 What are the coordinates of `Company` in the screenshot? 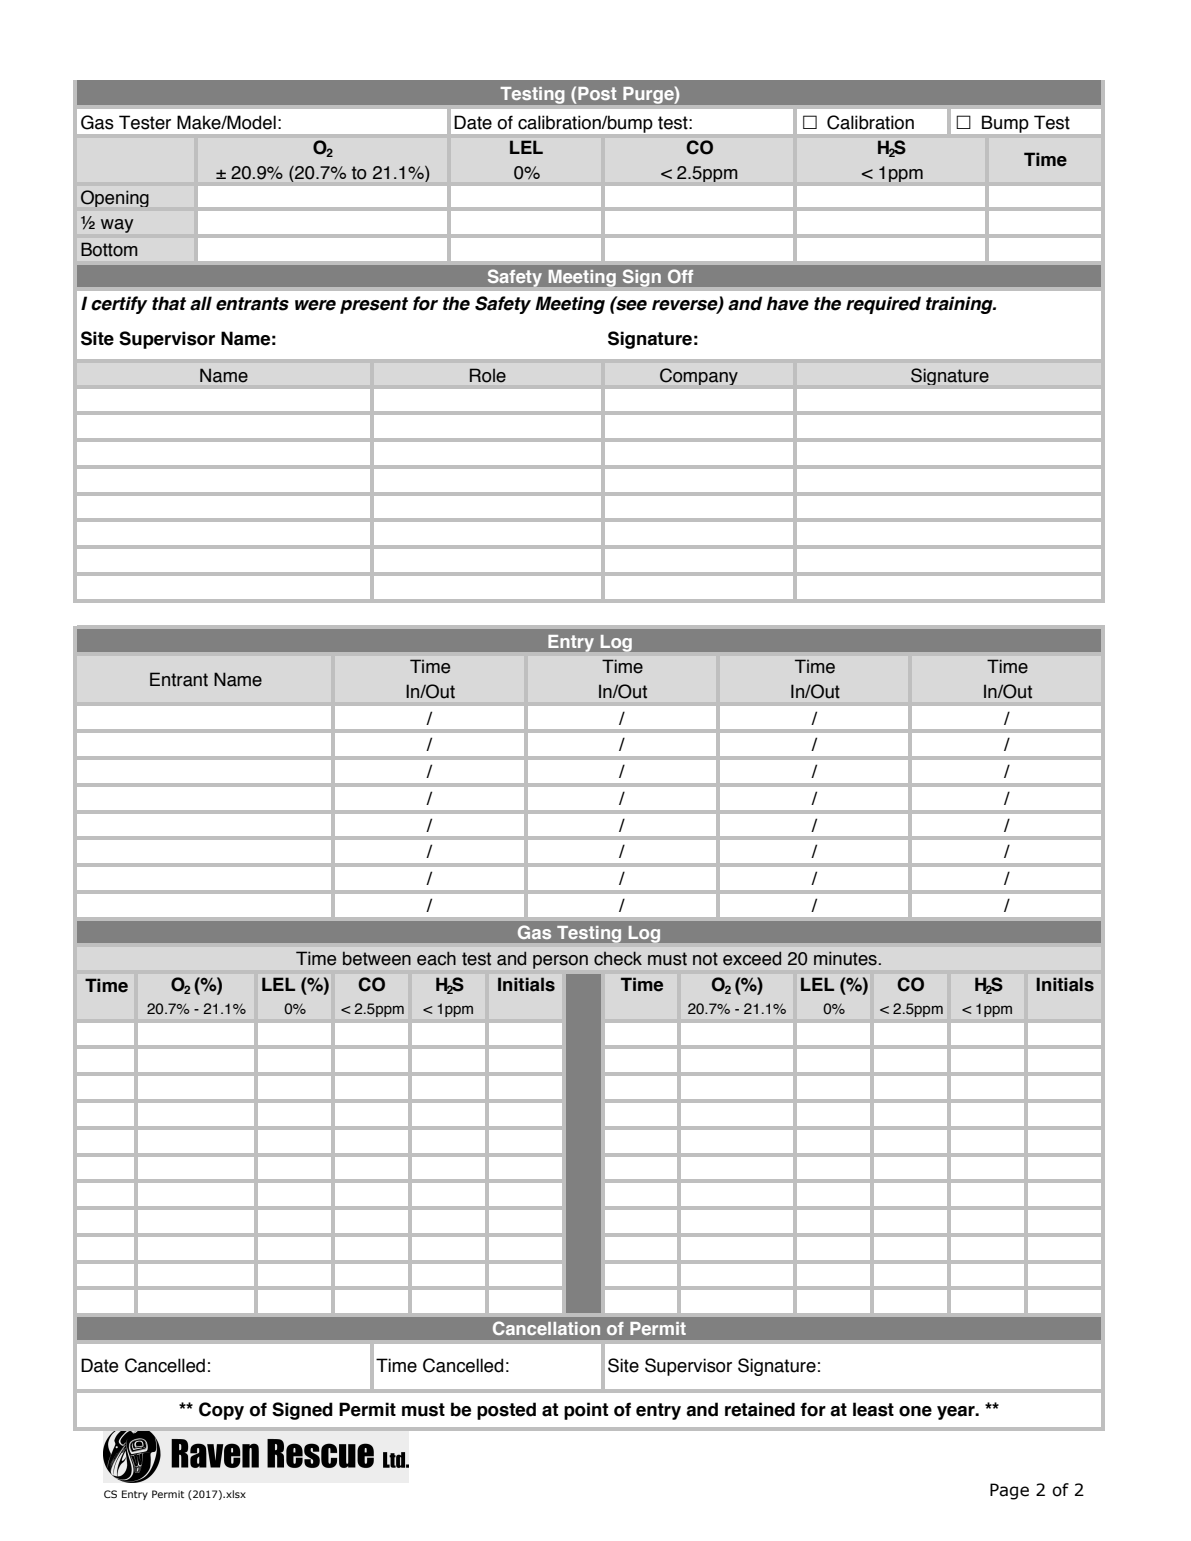 It's located at (699, 376).
